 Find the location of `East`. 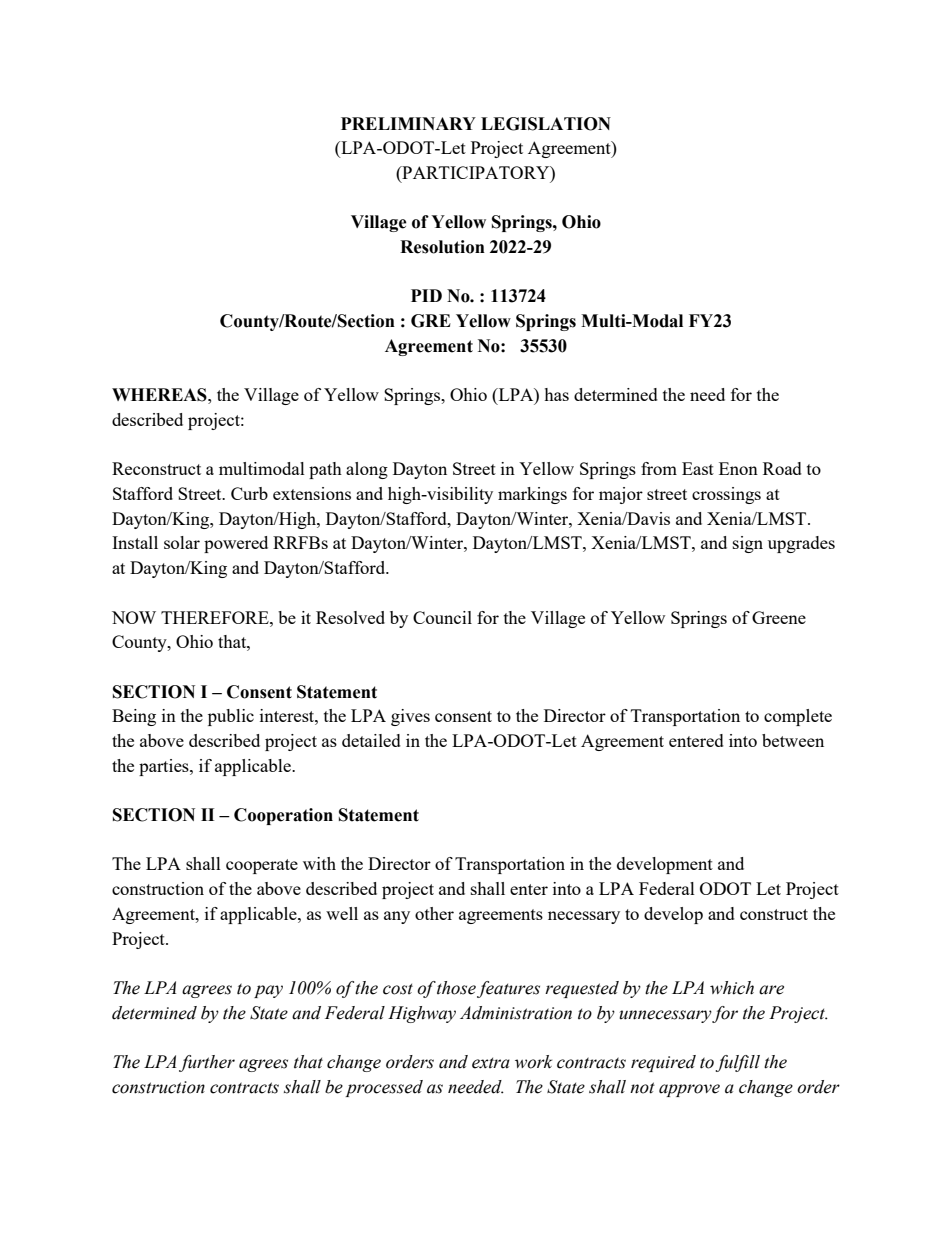

East is located at coordinates (698, 468).
